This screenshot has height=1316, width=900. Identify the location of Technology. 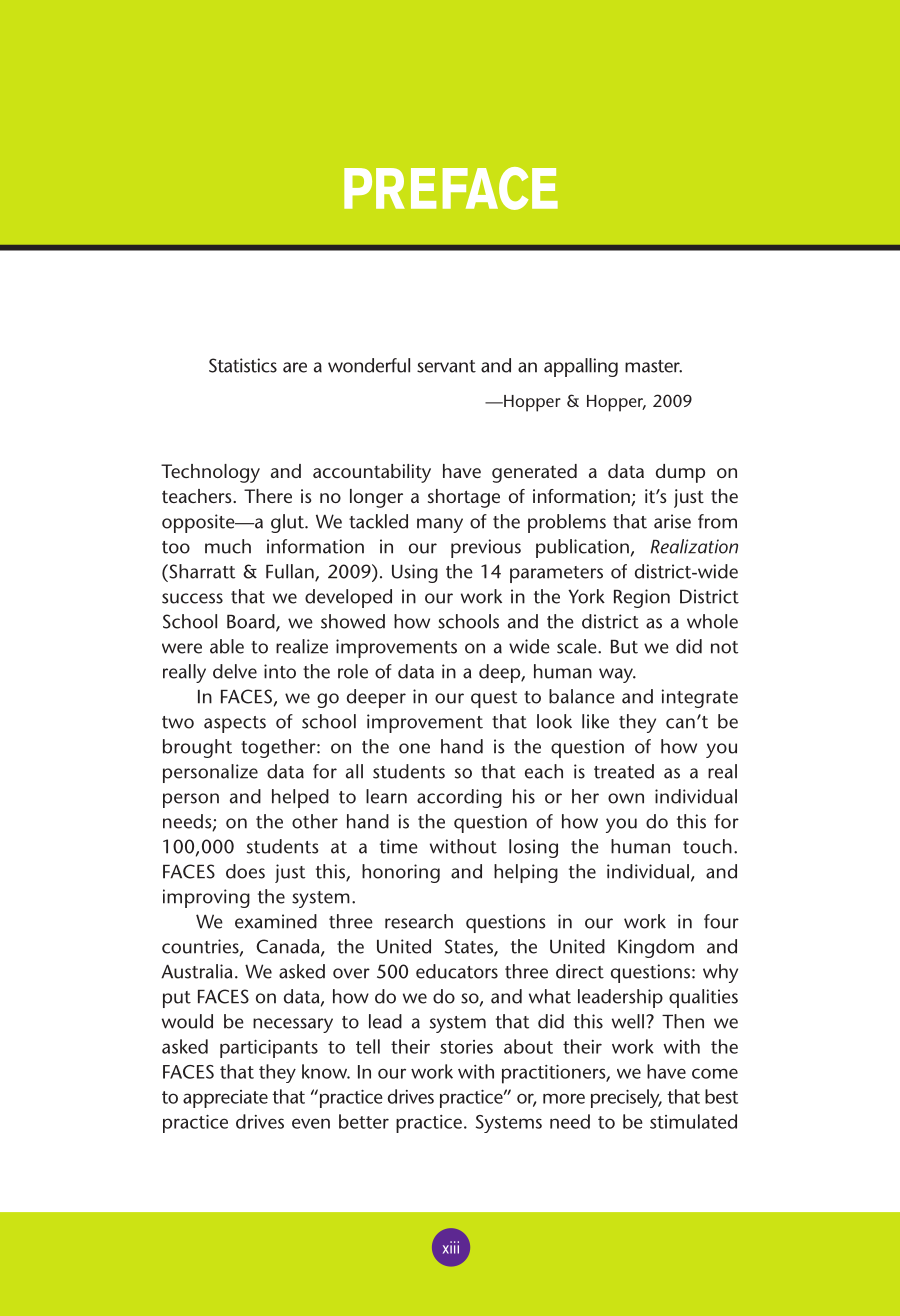
(210, 473).
